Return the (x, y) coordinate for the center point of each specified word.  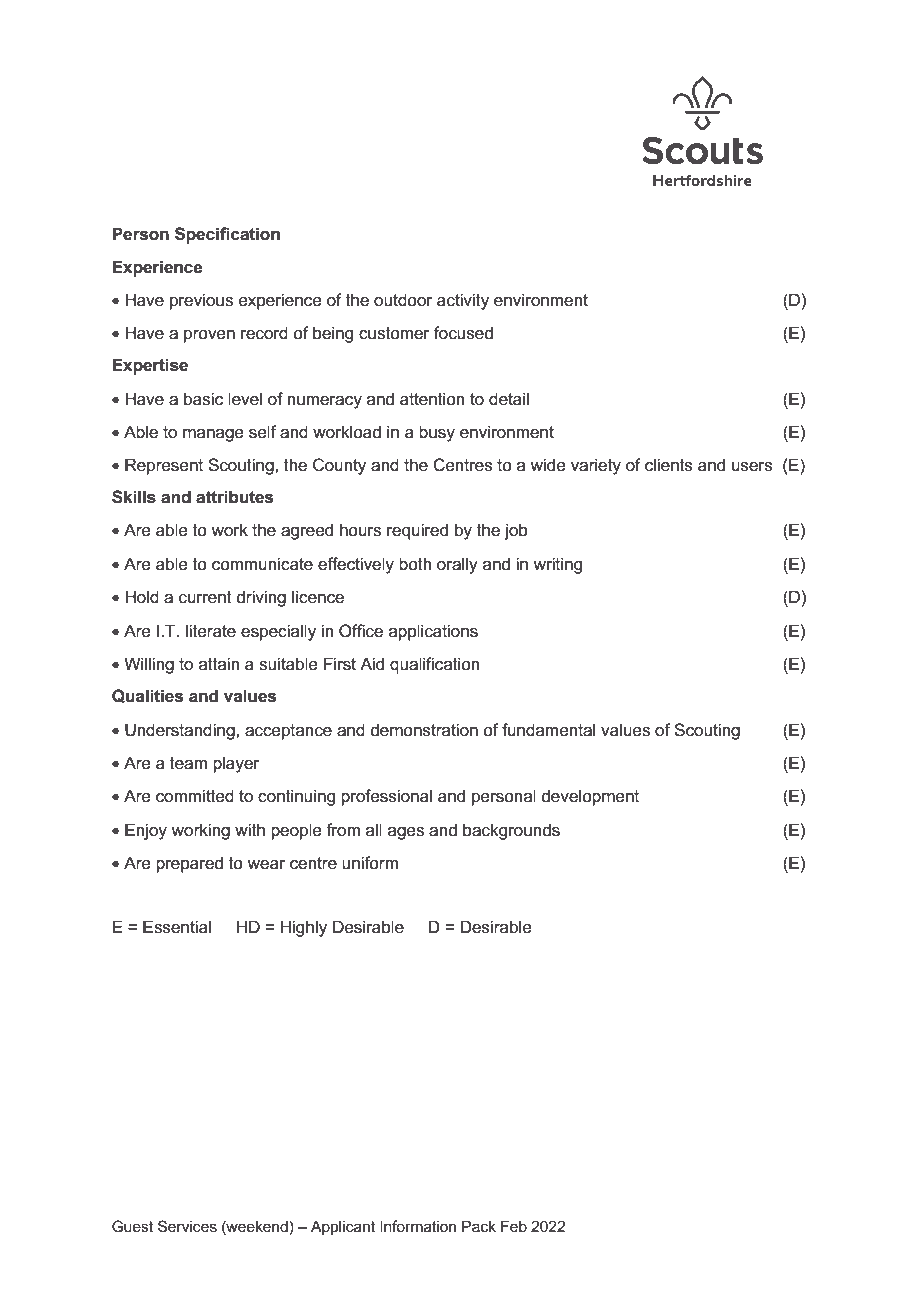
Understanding (181, 731)
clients (669, 465)
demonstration (424, 730)
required (417, 531)
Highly (304, 928)
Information (418, 1226)
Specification (227, 235)
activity (463, 301)
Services (187, 1226)
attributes (234, 497)
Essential (177, 927)
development (590, 797)
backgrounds (511, 831)
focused (463, 333)
